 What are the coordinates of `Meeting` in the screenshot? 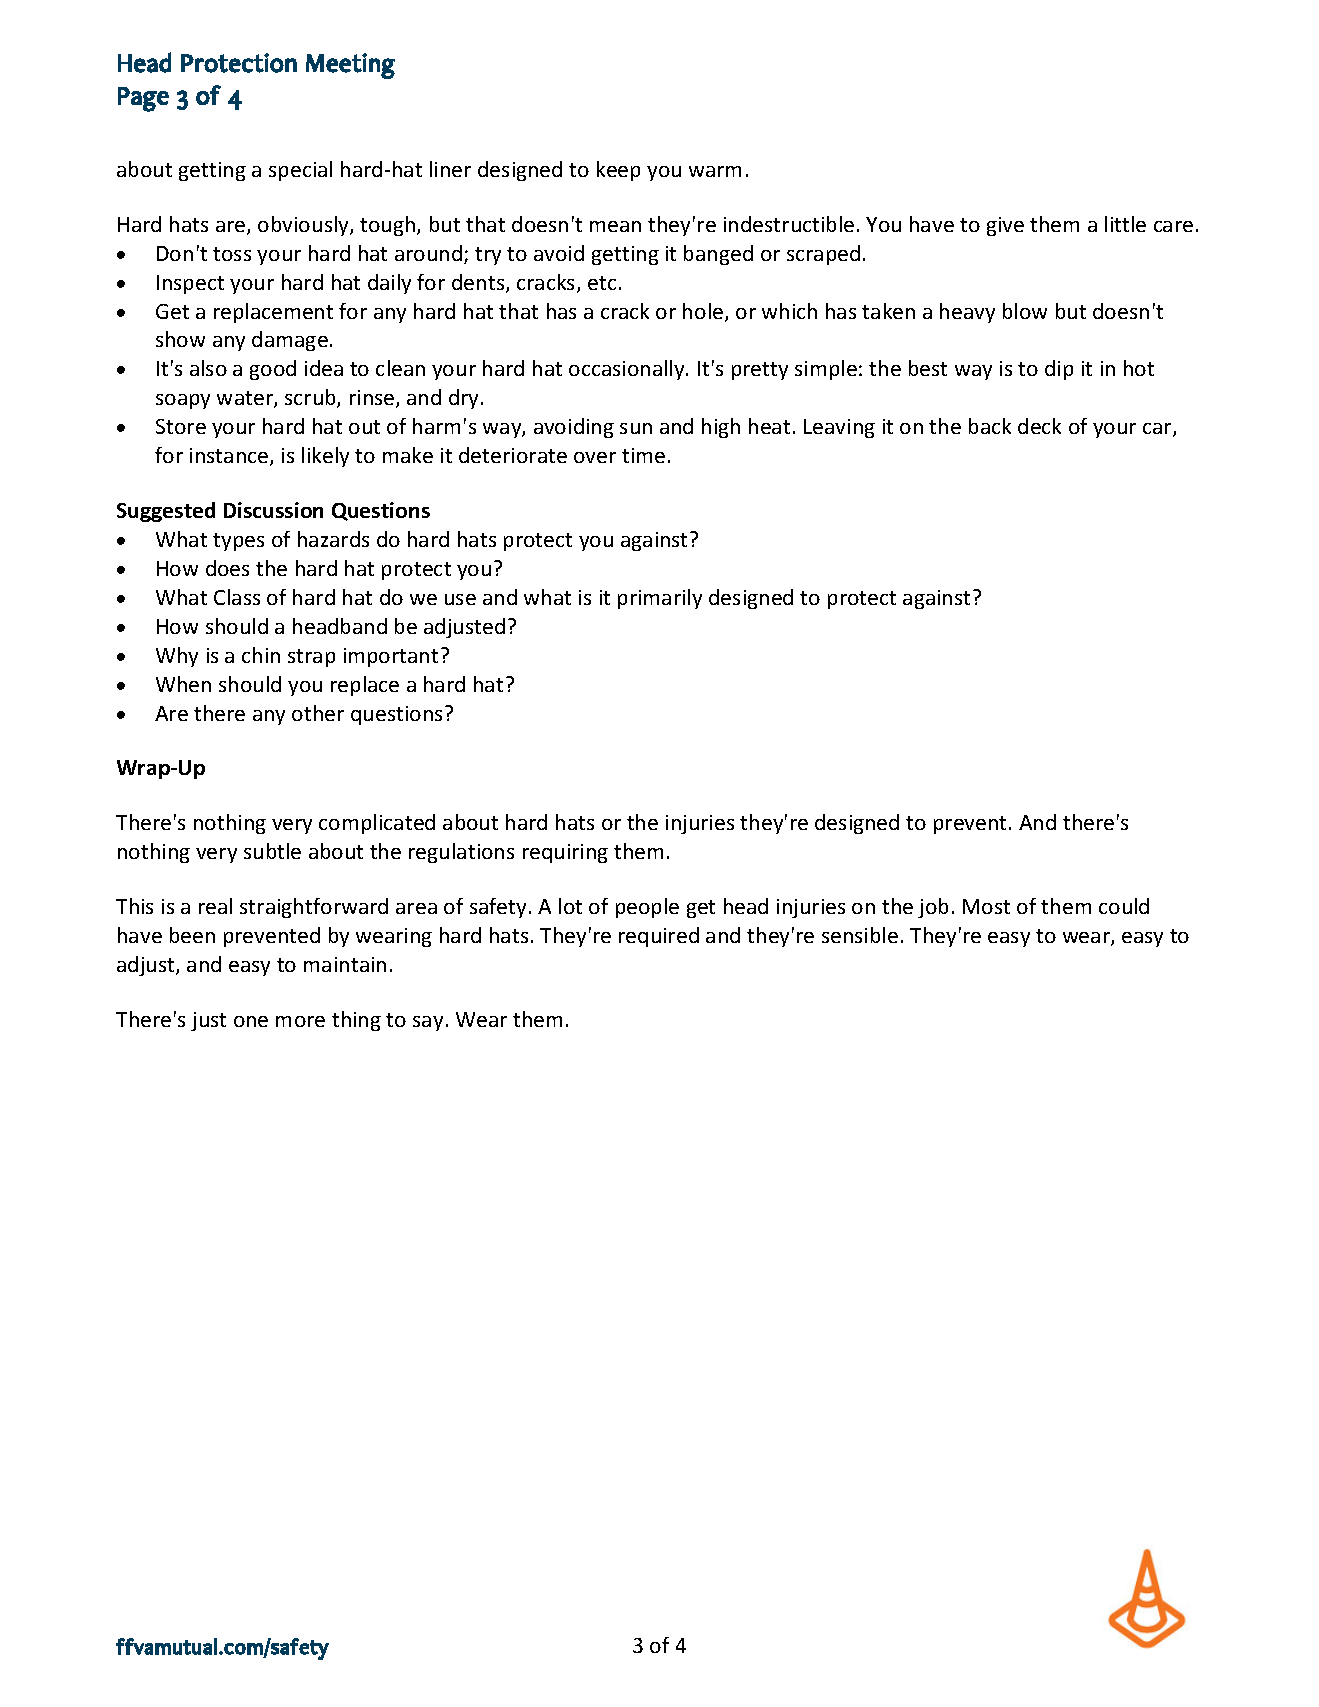 It's located at (350, 66).
